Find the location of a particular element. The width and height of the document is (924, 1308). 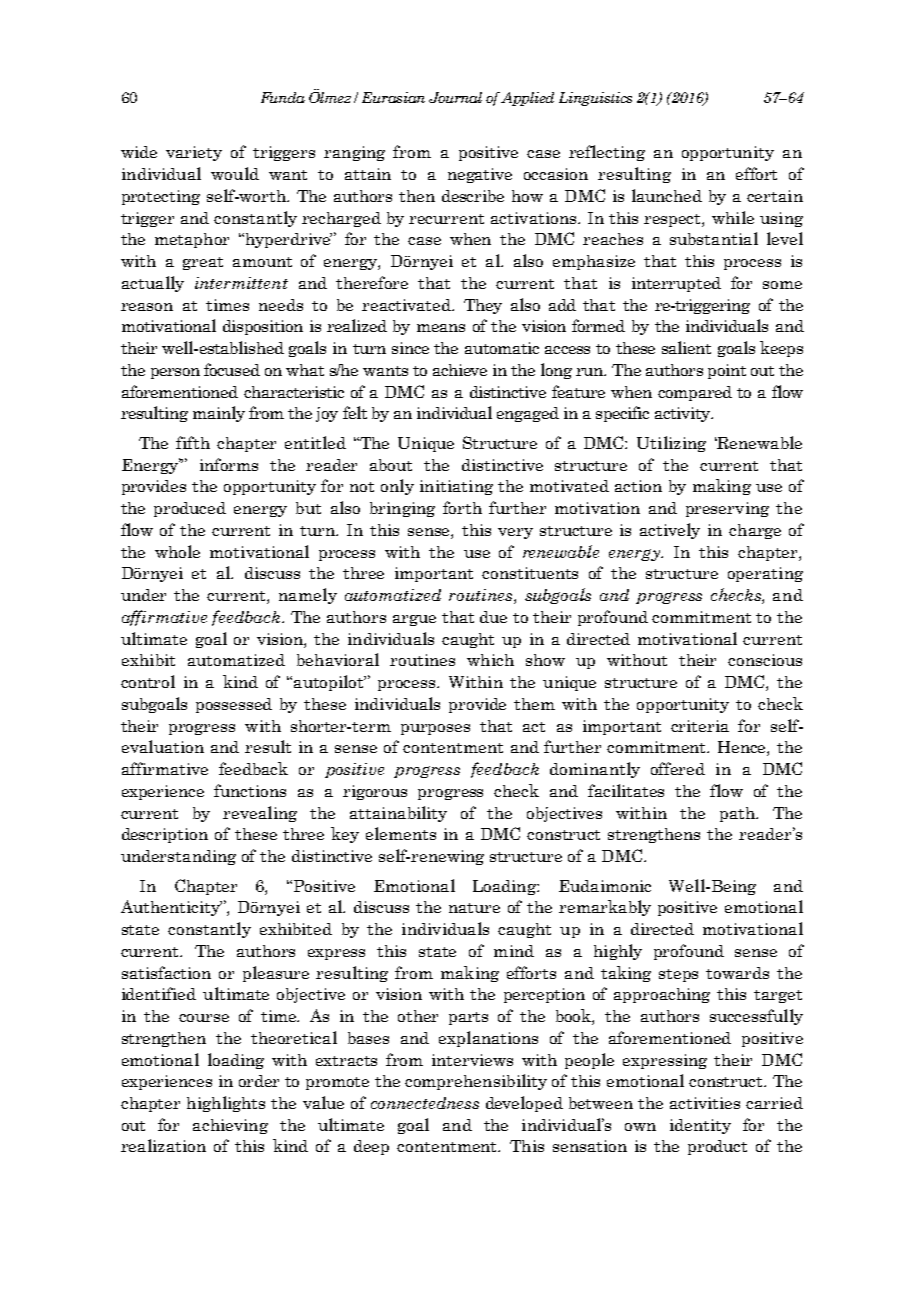

identity is located at coordinates (700, 1126).
